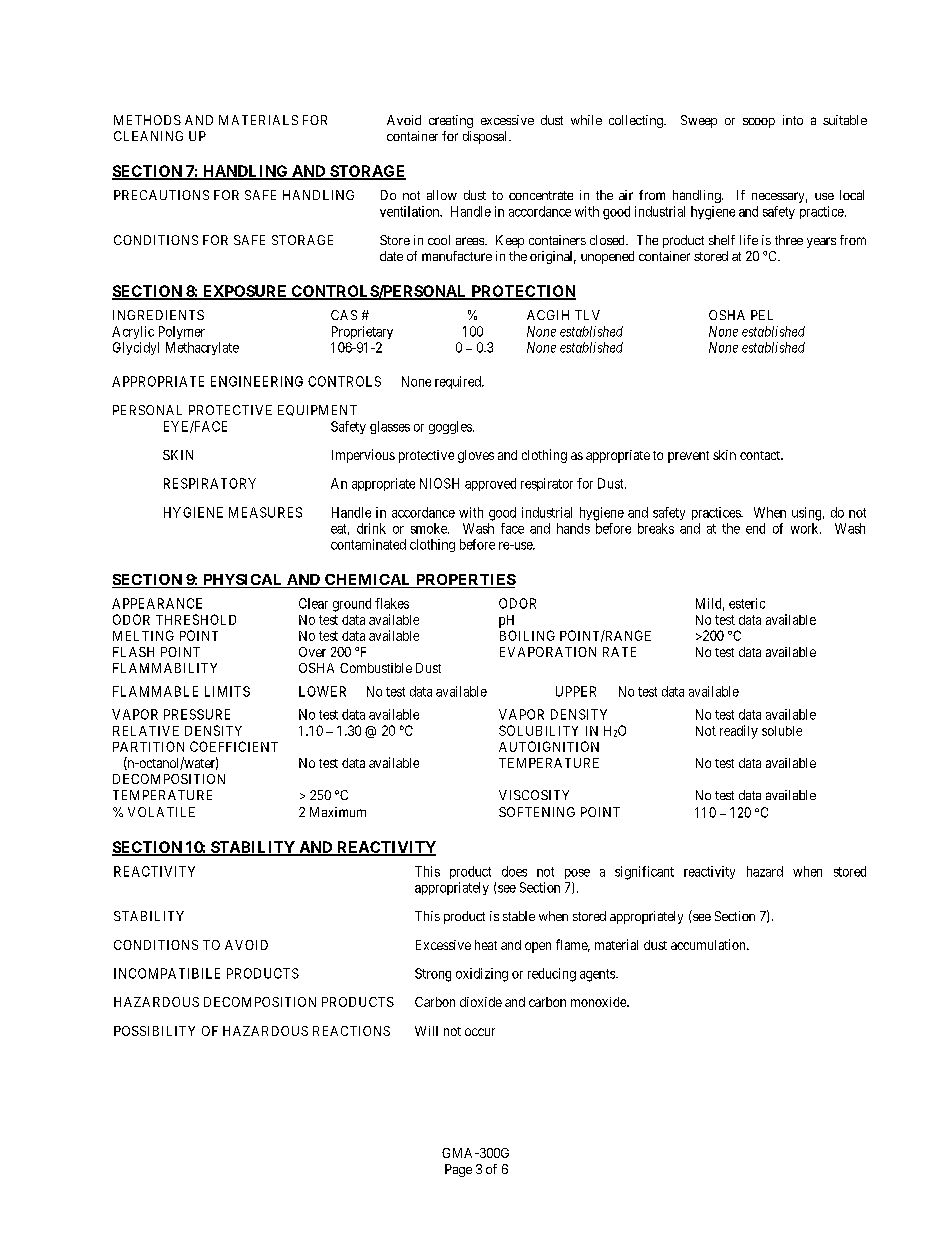 Image resolution: width=952 pixels, height=1233 pixels. What do you see at coordinates (148, 136) in the screenshot?
I see `CLEANING` at bounding box center [148, 136].
